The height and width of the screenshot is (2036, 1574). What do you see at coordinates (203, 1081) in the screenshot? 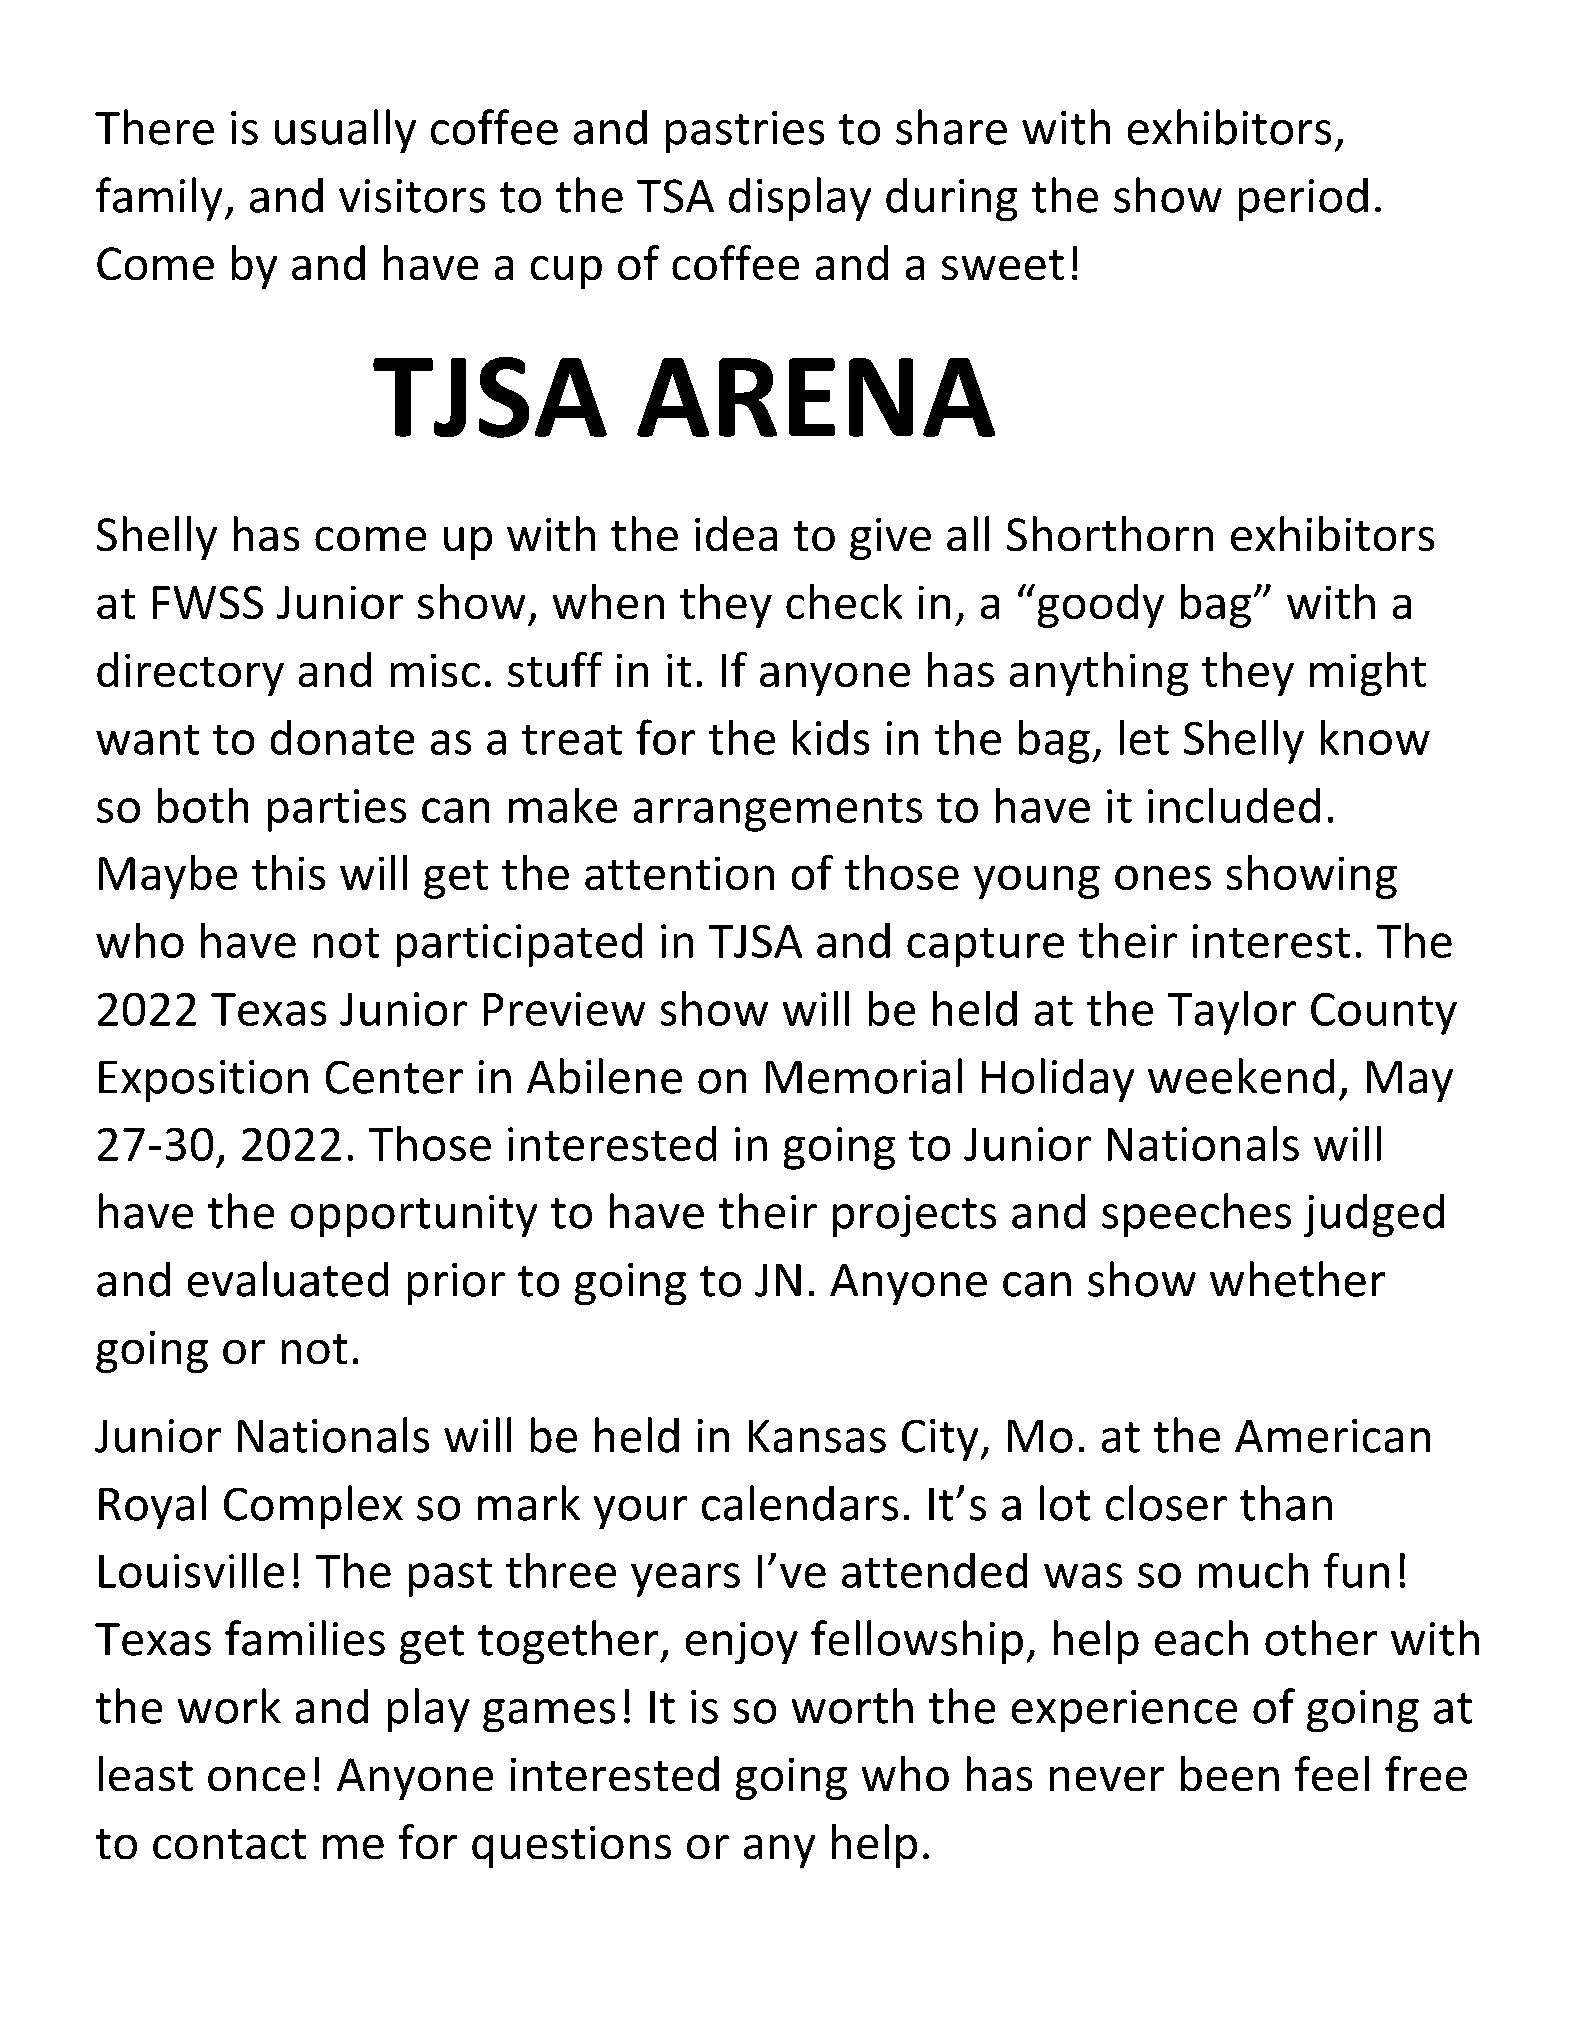
I see `Exposition` at bounding box center [203, 1081].
